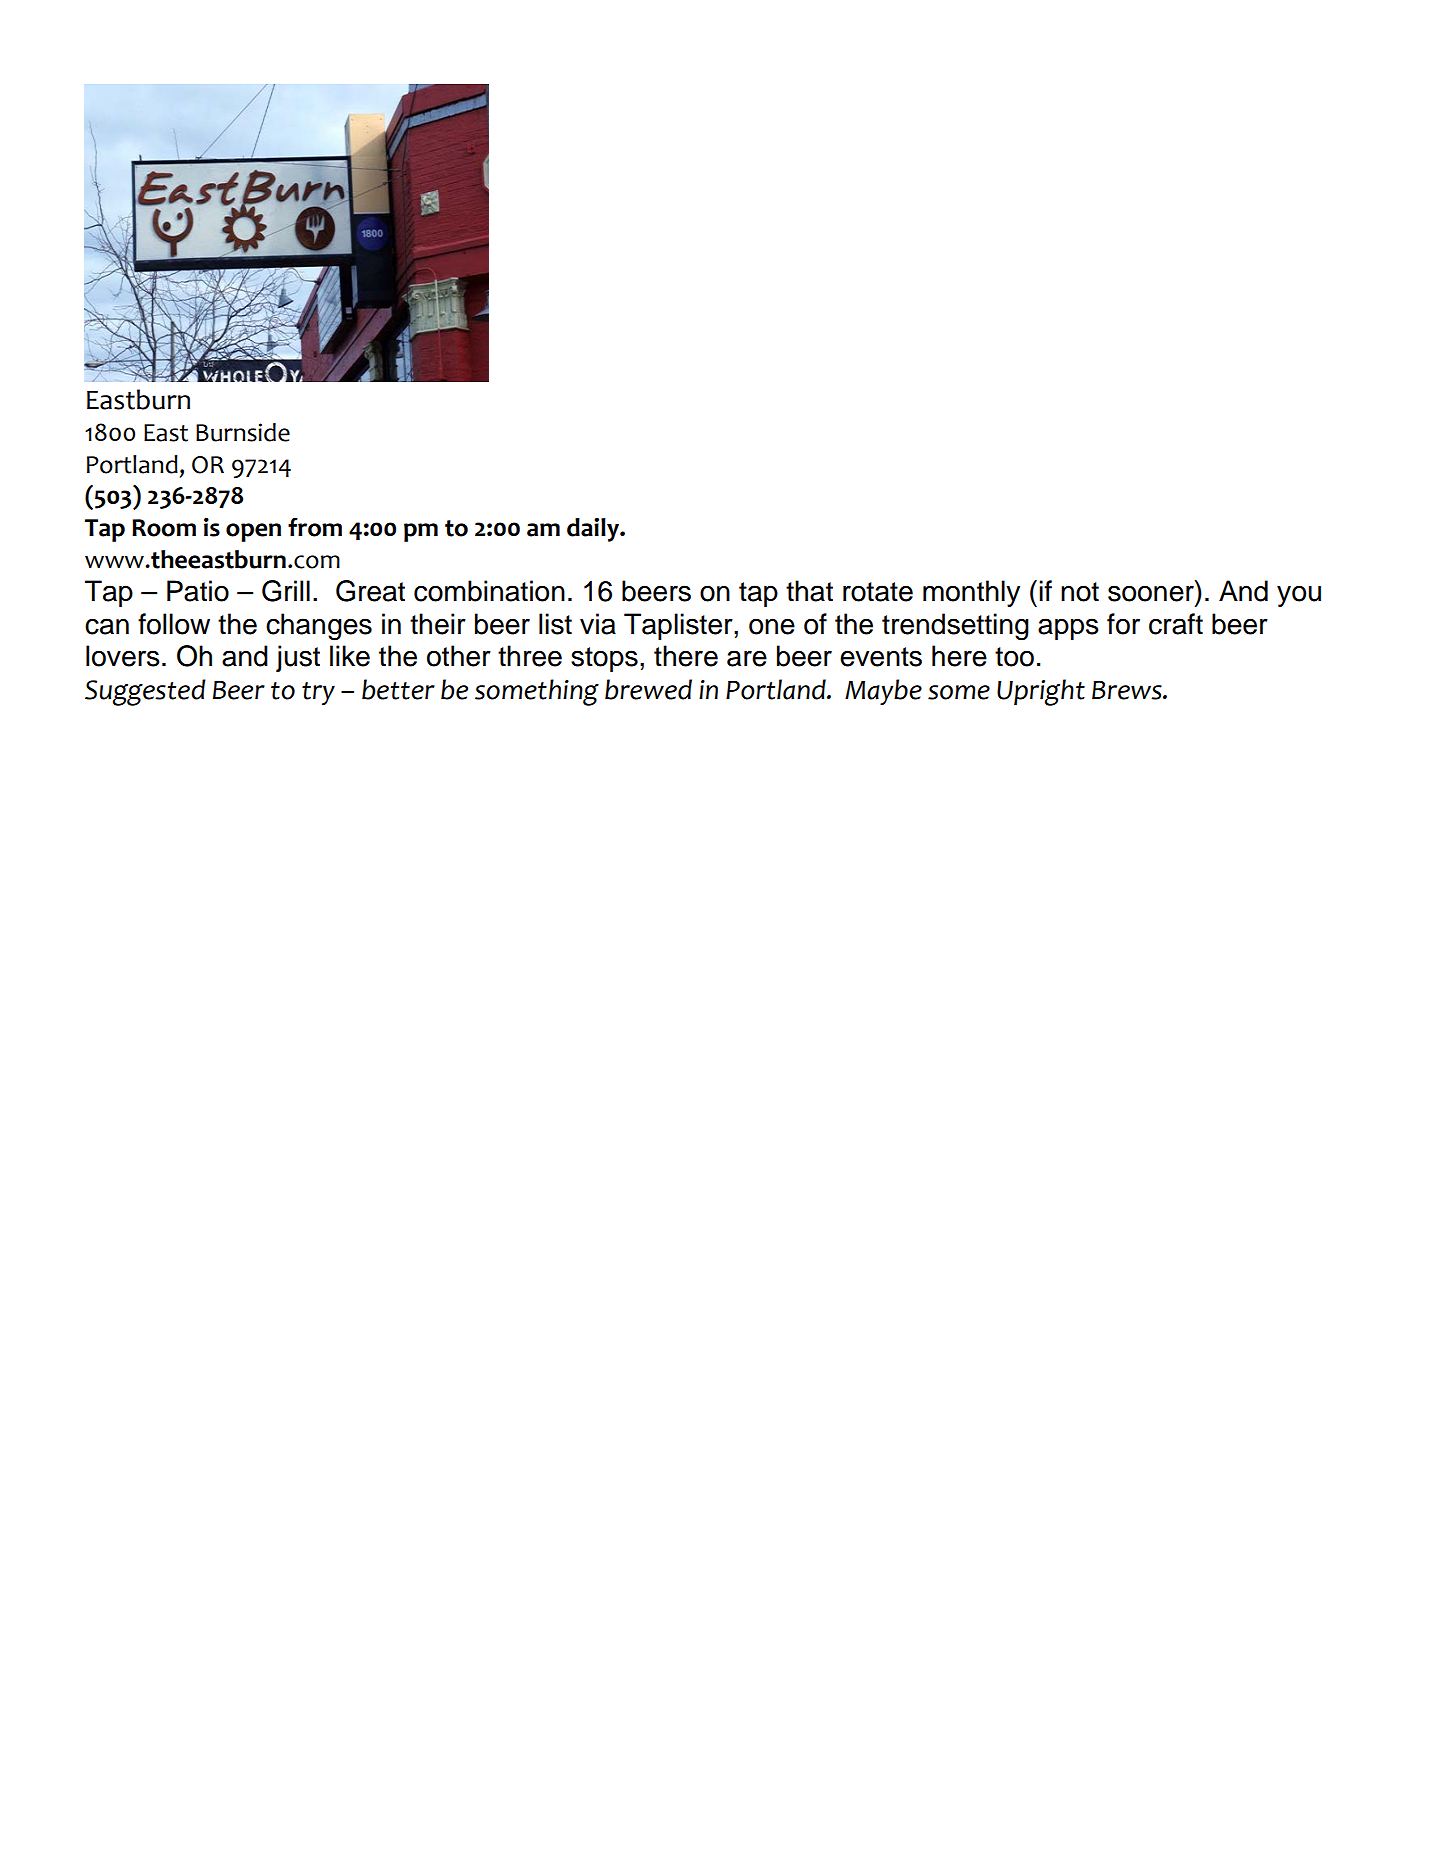 The image size is (1443, 1868). I want to click on via, so click(598, 624).
